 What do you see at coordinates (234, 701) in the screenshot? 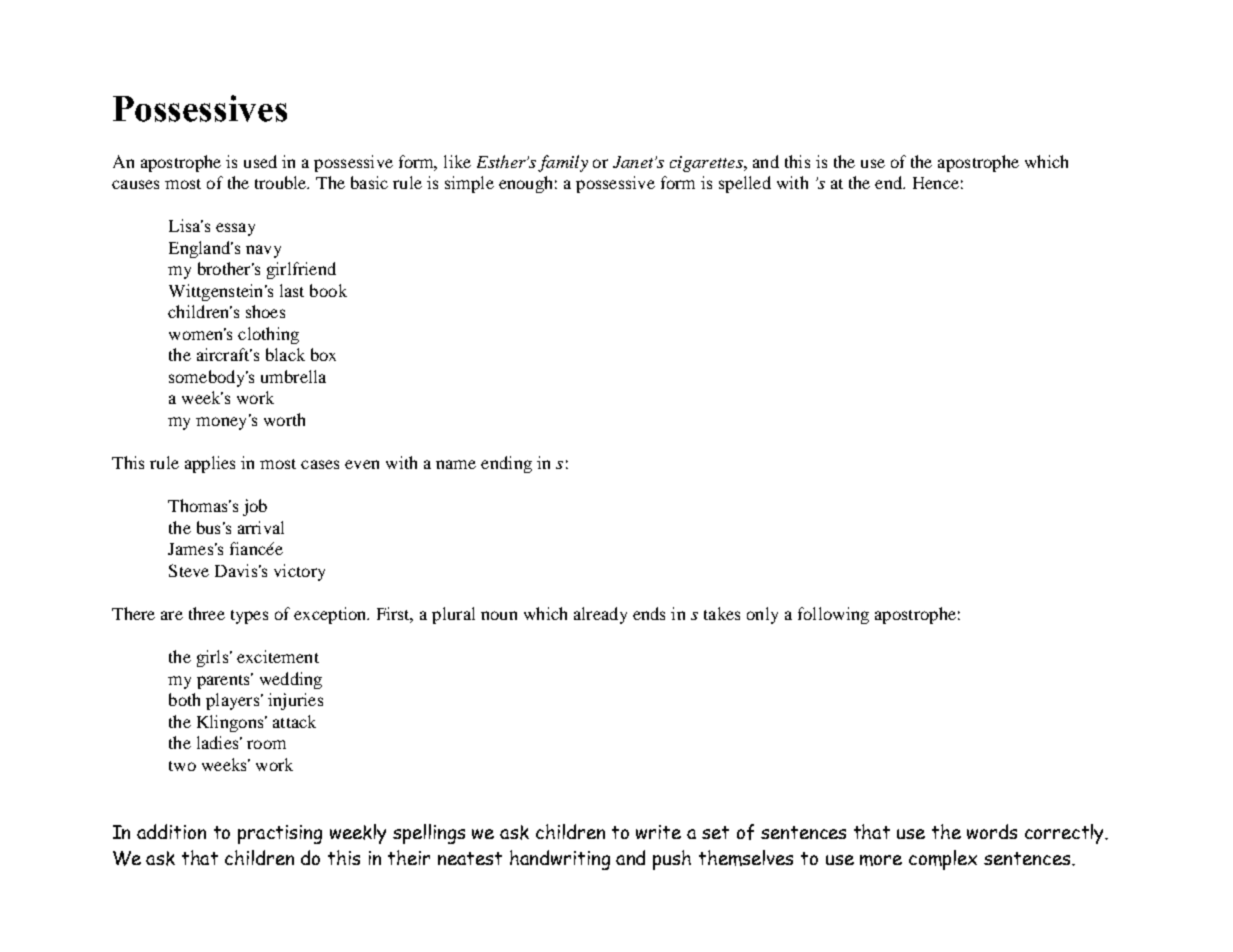
I see `players` at bounding box center [234, 701].
